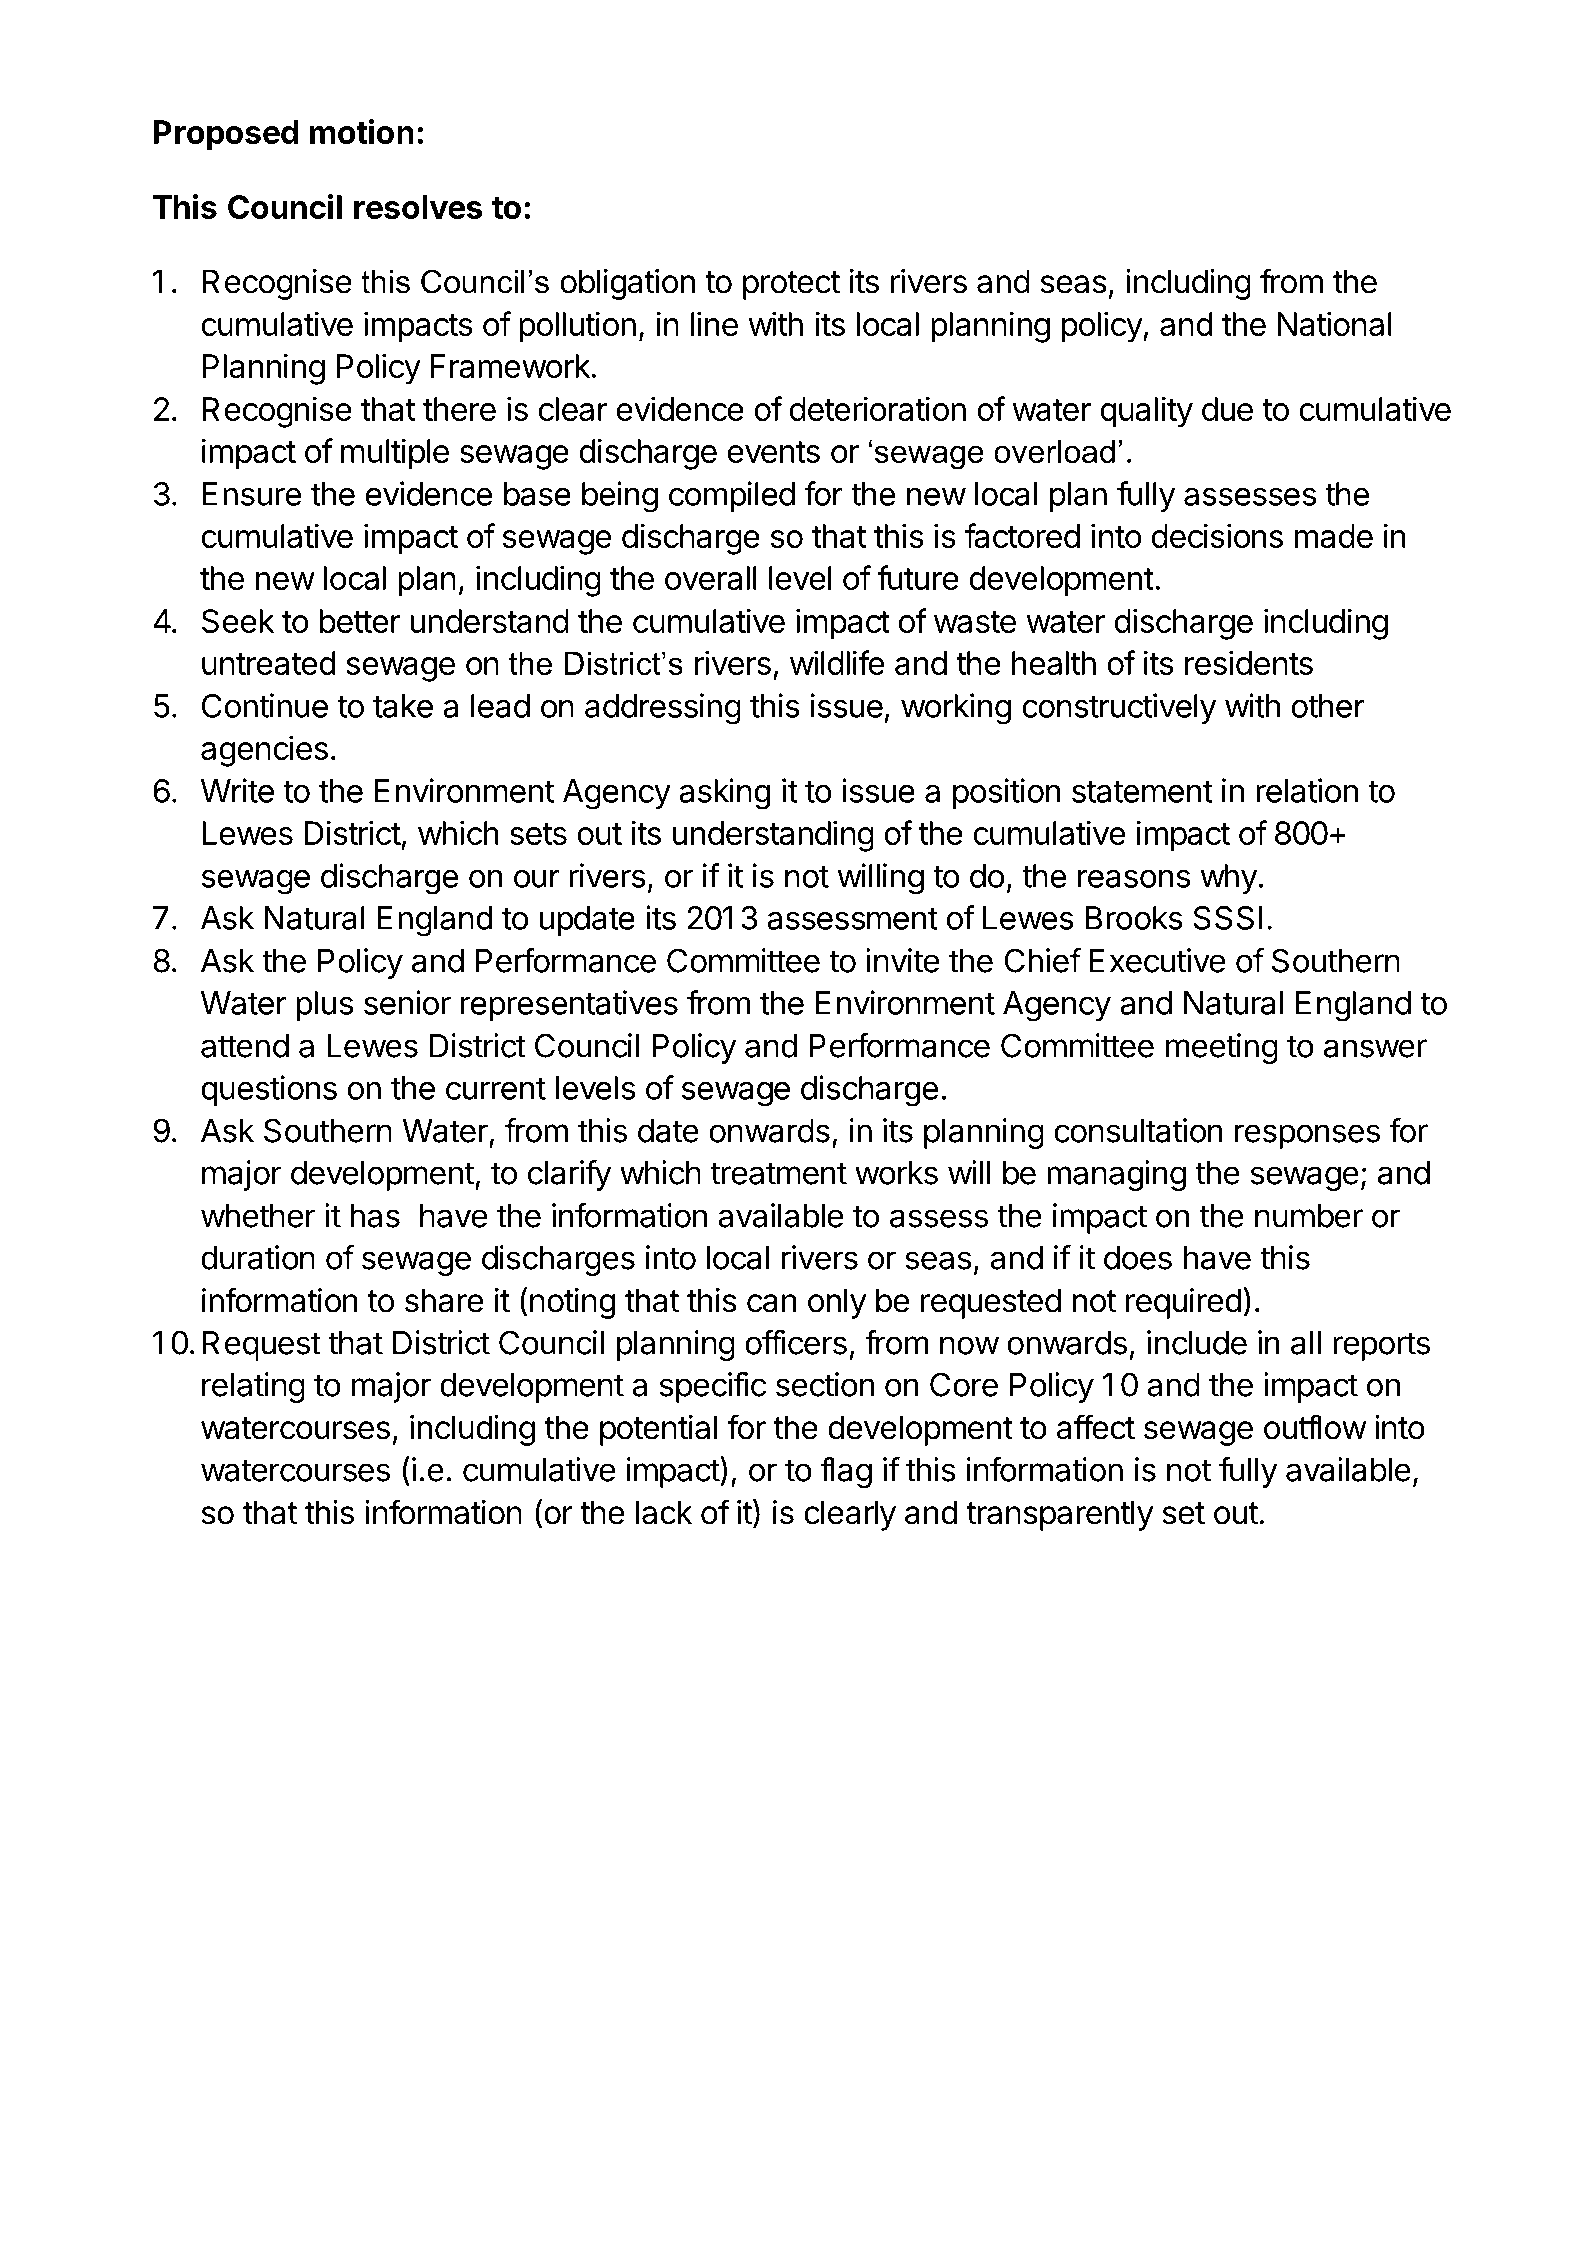  Describe the element at coordinates (791, 285) in the page. I see `protect` at that location.
